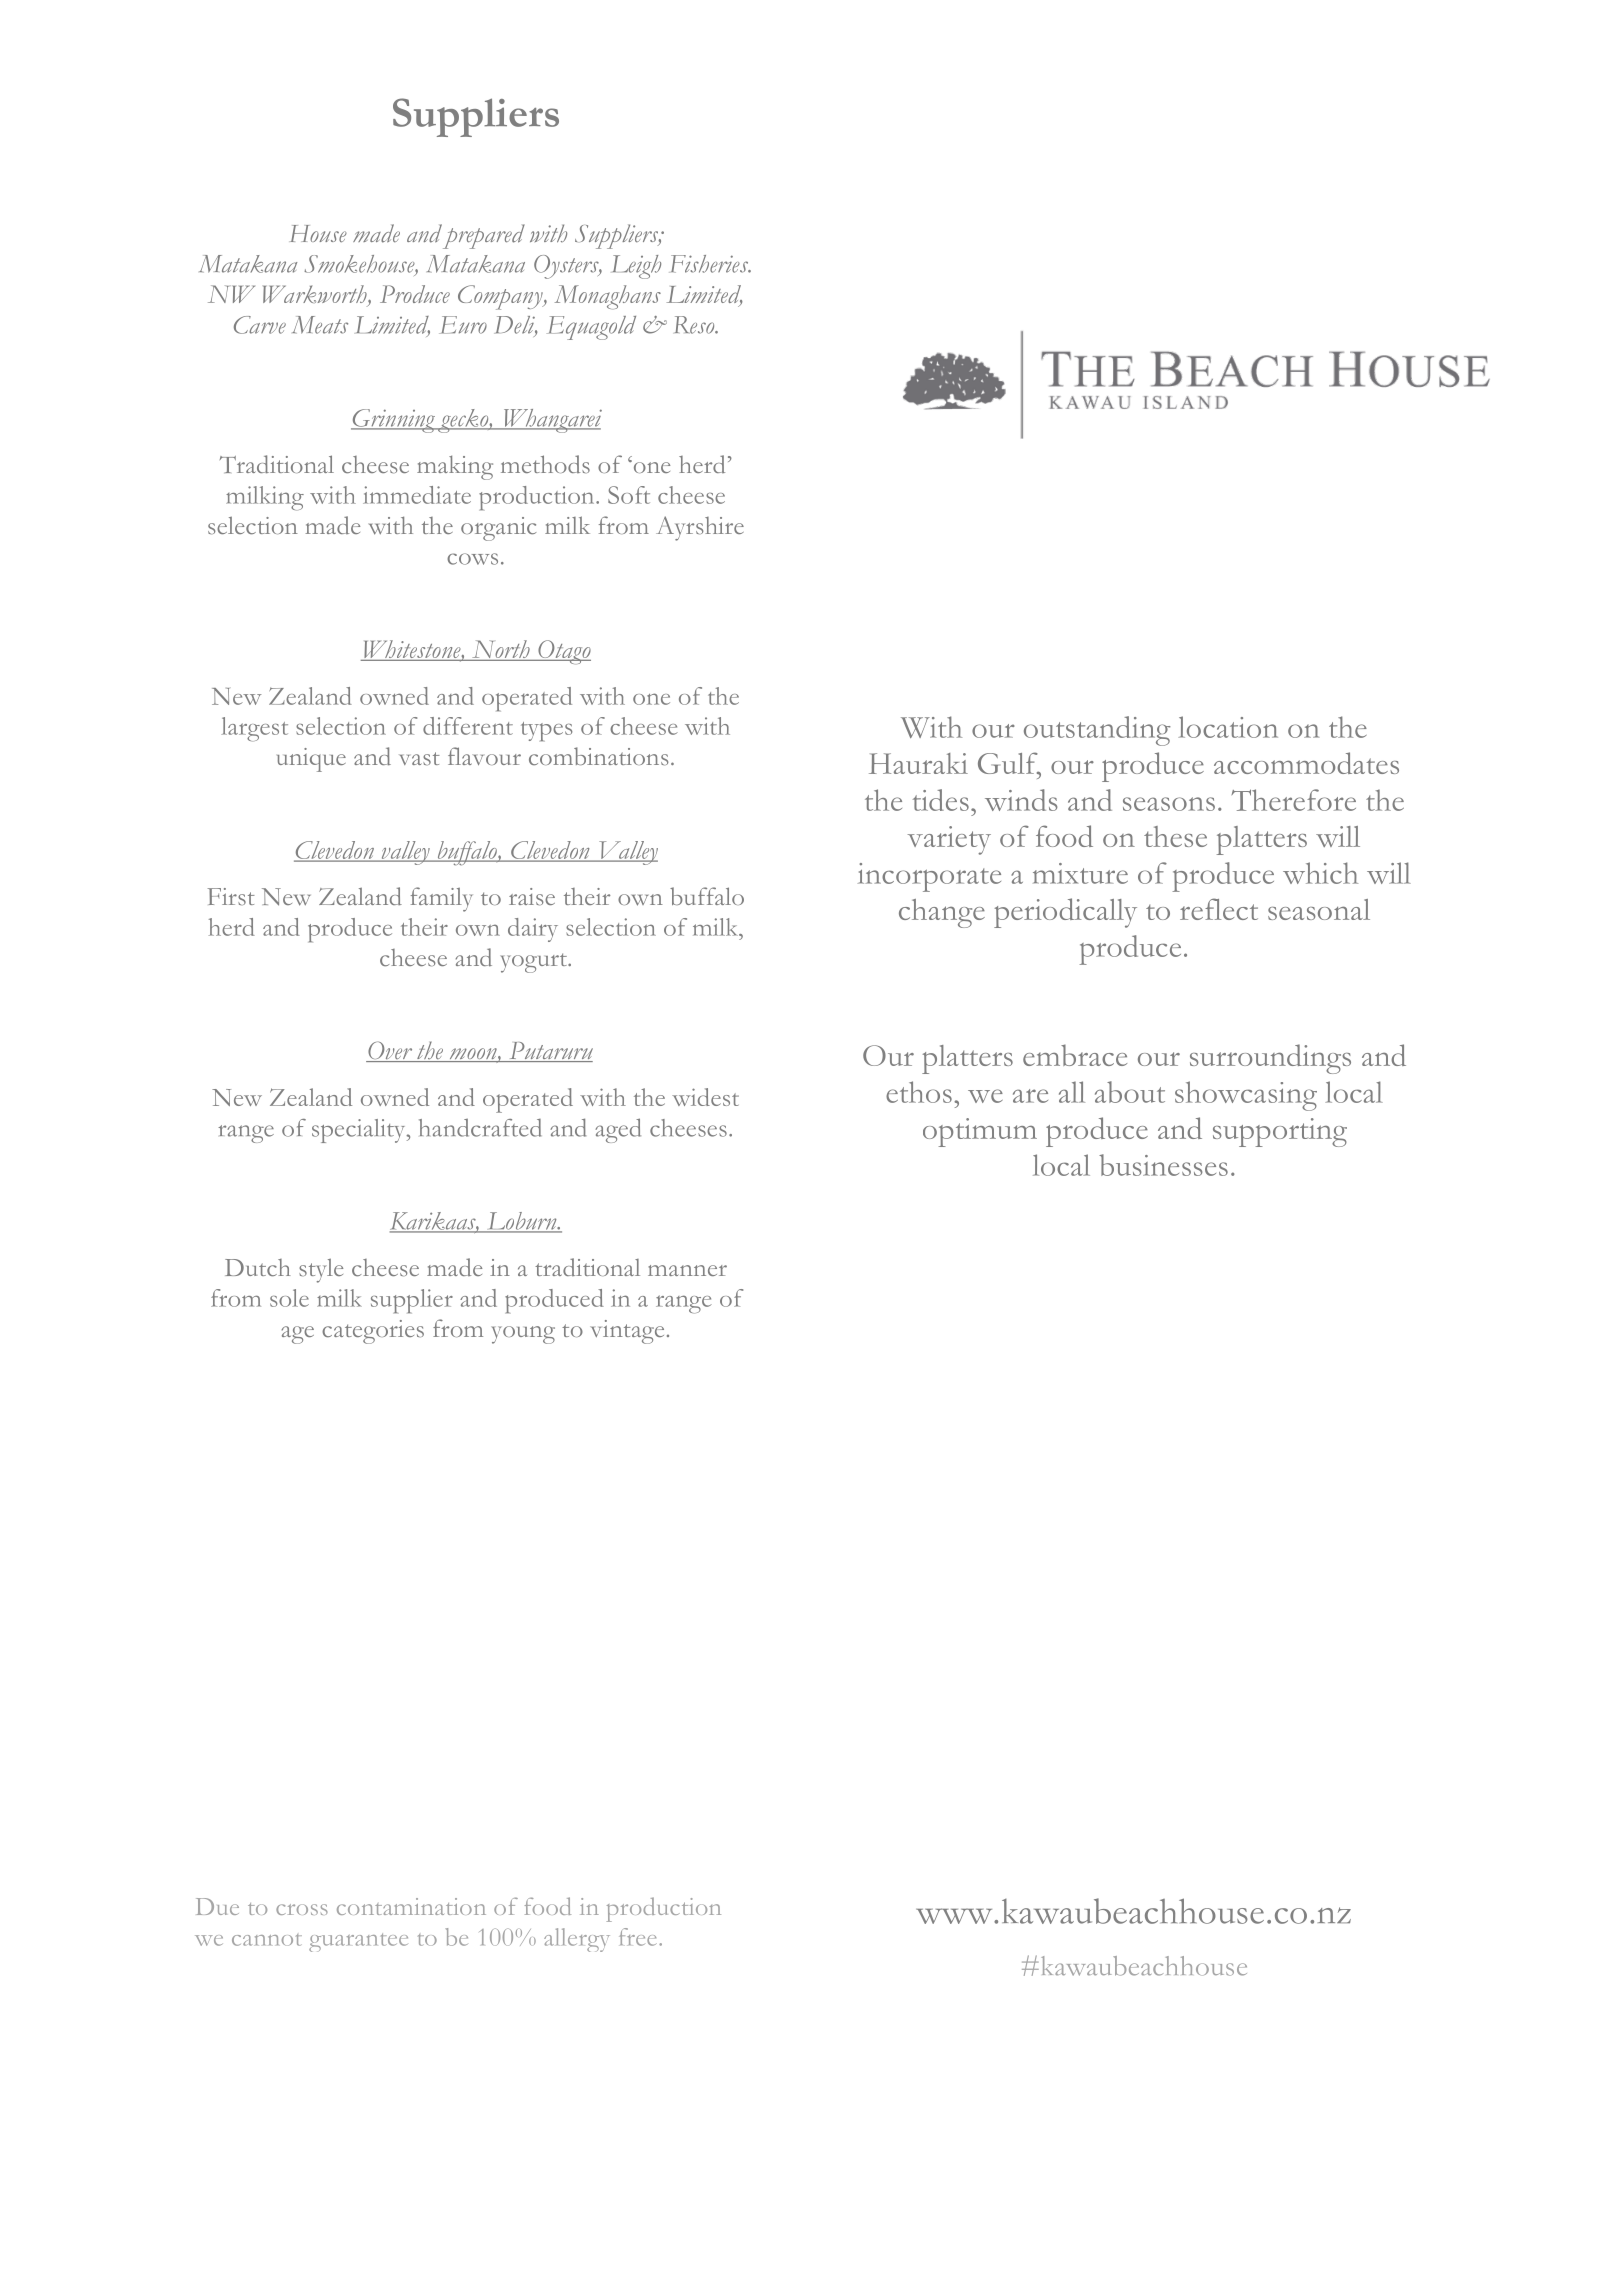 The width and height of the image is (1610, 2276). What do you see at coordinates (302, 1909) in the image?
I see `cross` at bounding box center [302, 1909].
